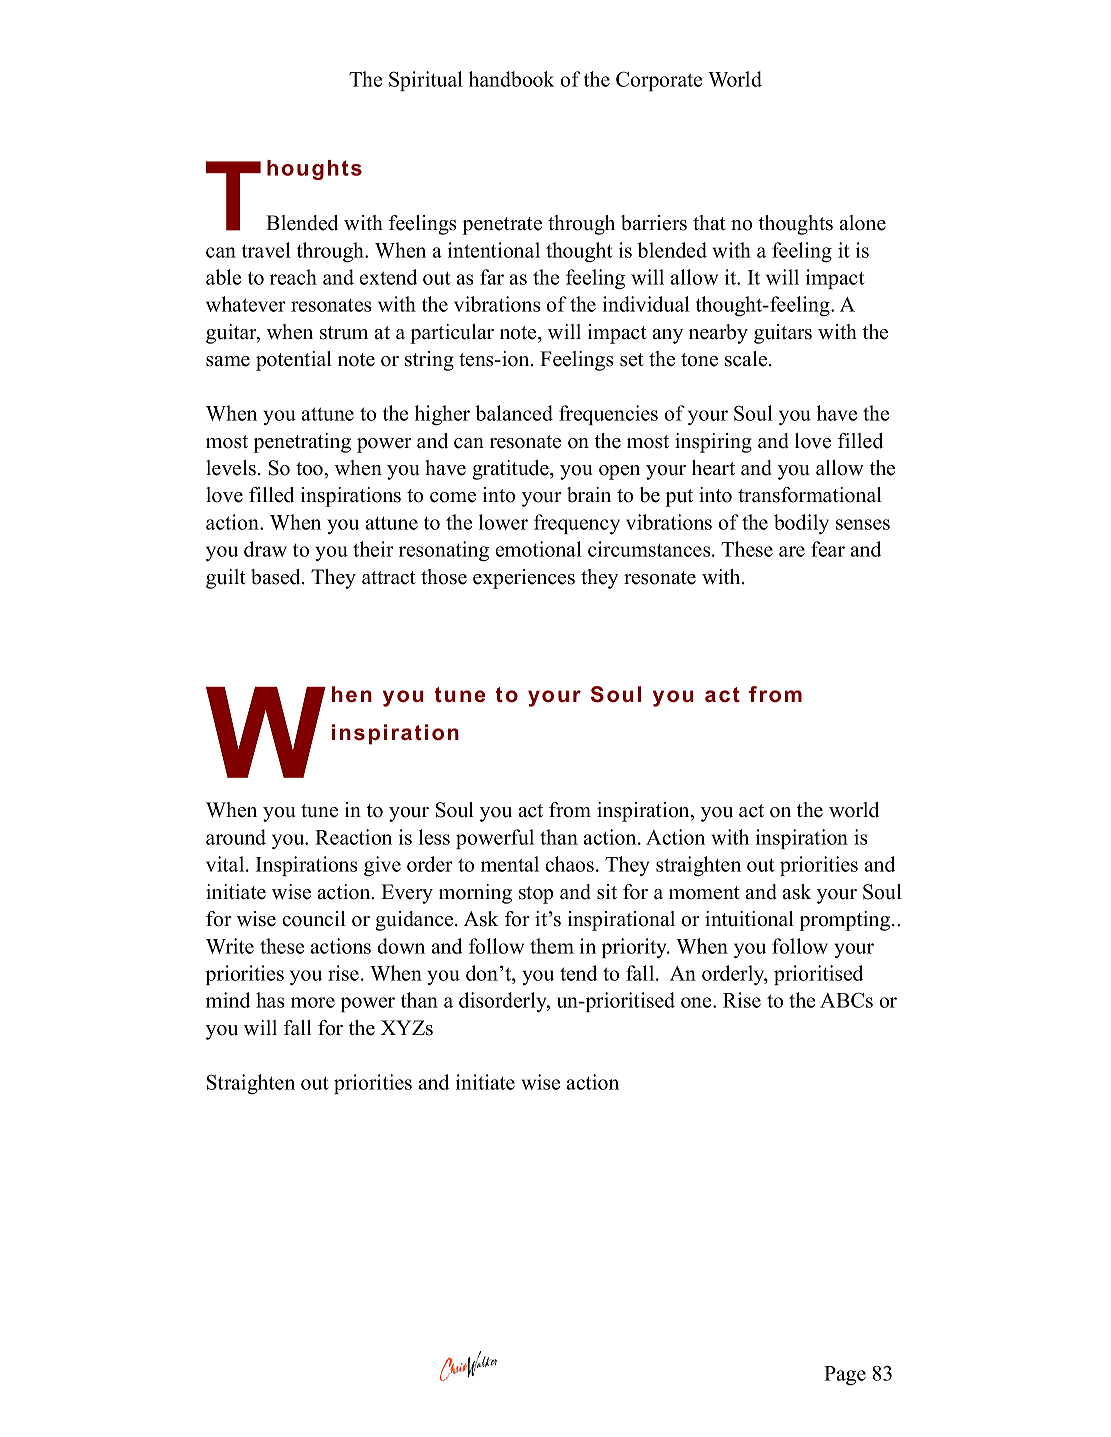 The height and width of the screenshot is (1437, 1111). Describe the element at coordinates (552, 946) in the screenshot. I see `them` at that location.
